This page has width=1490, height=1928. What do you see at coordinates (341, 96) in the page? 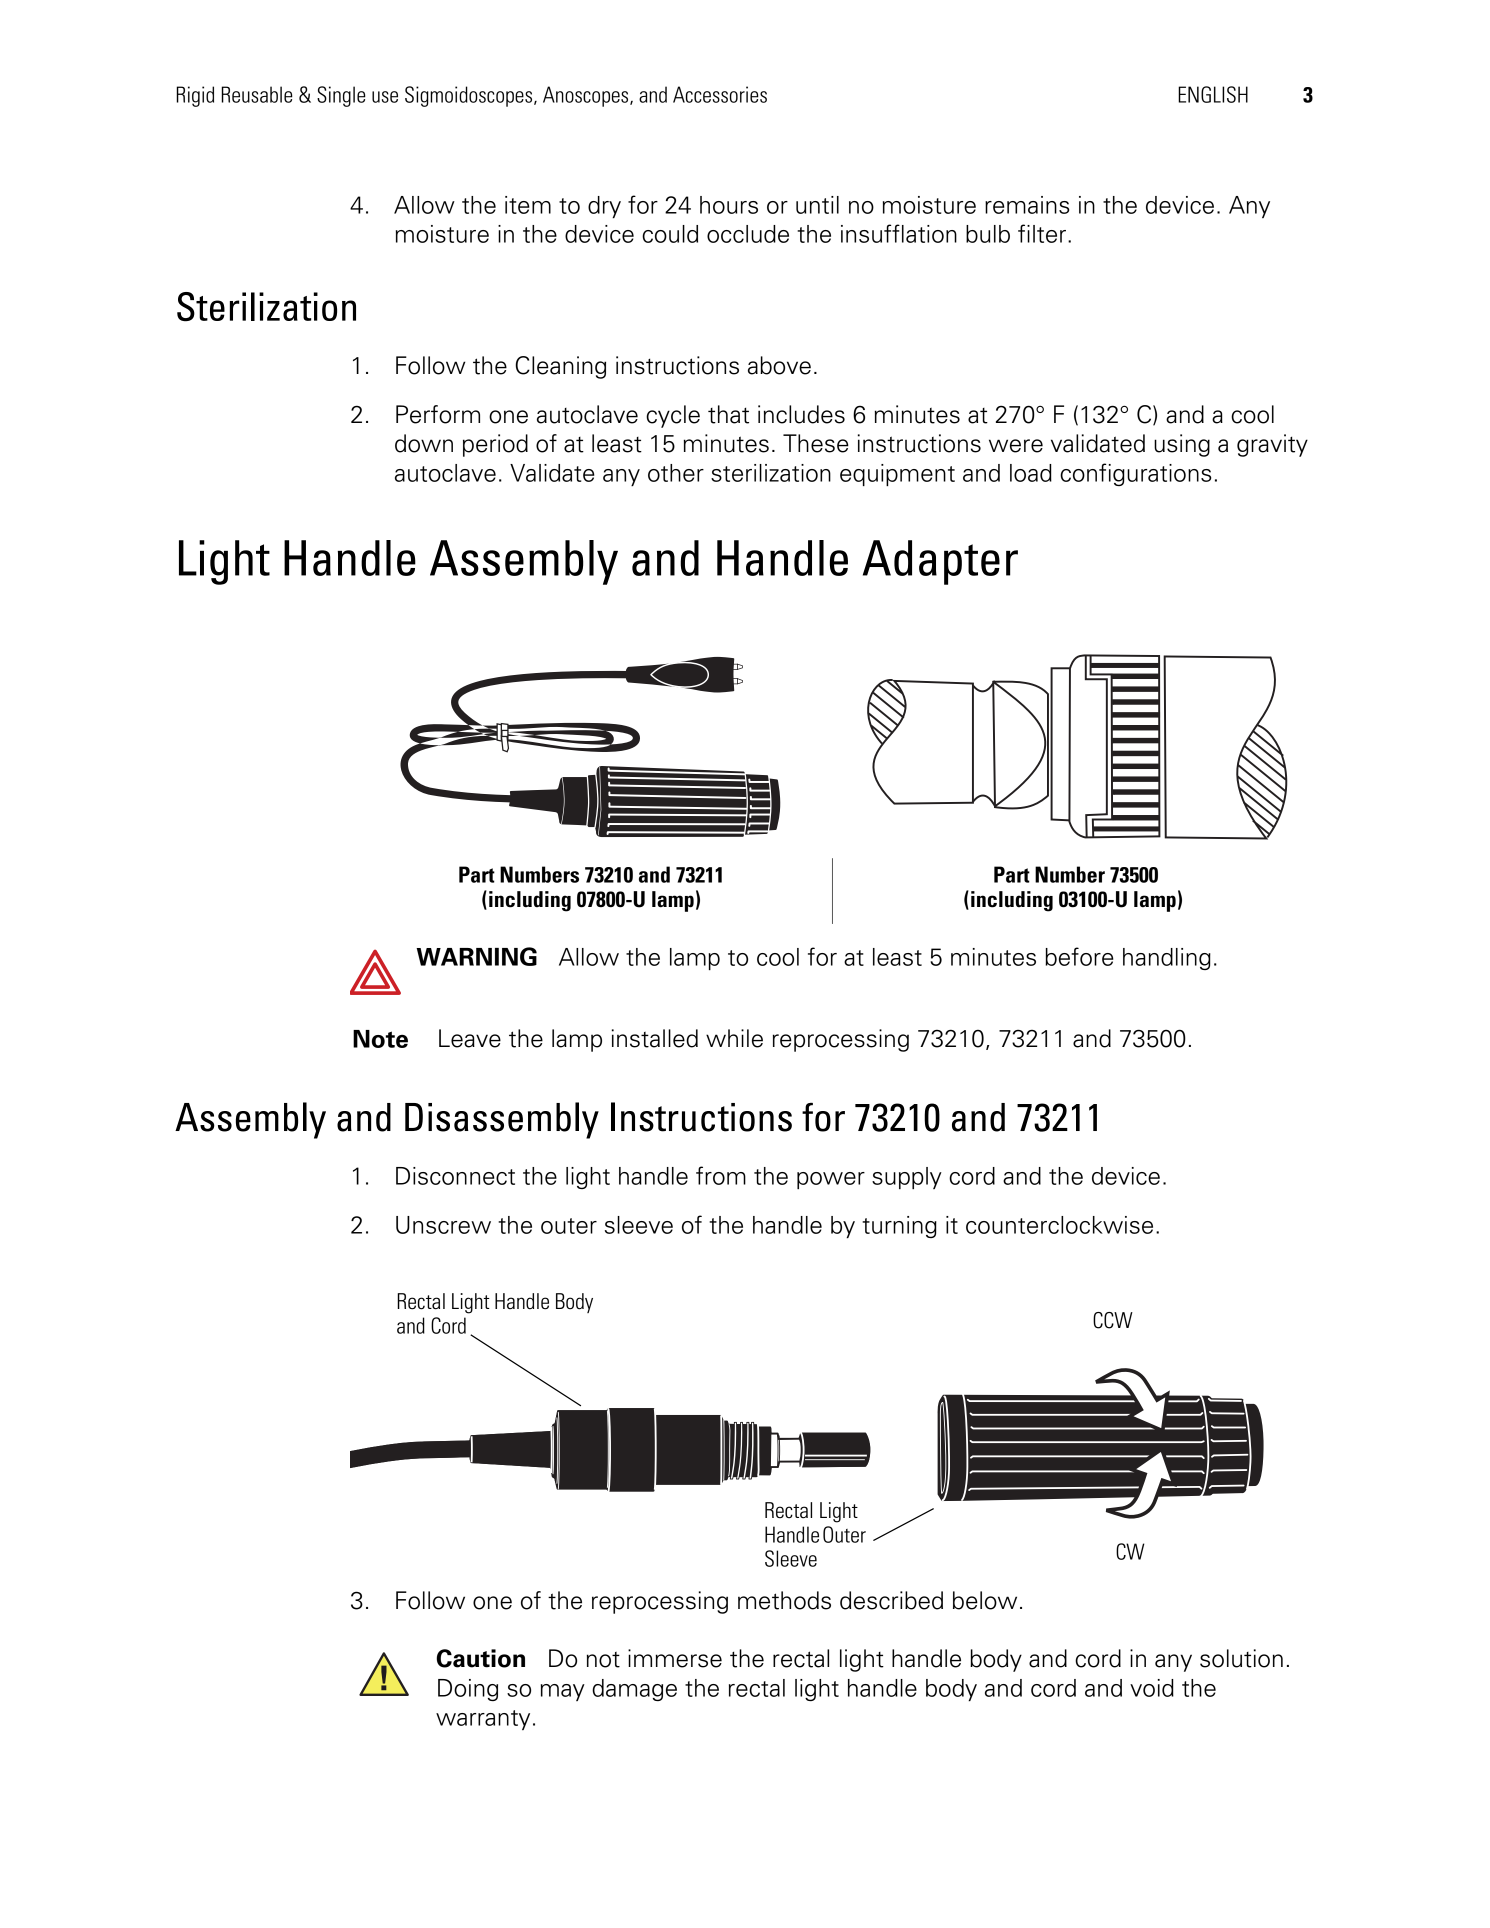
I see `Single` at bounding box center [341, 96].
